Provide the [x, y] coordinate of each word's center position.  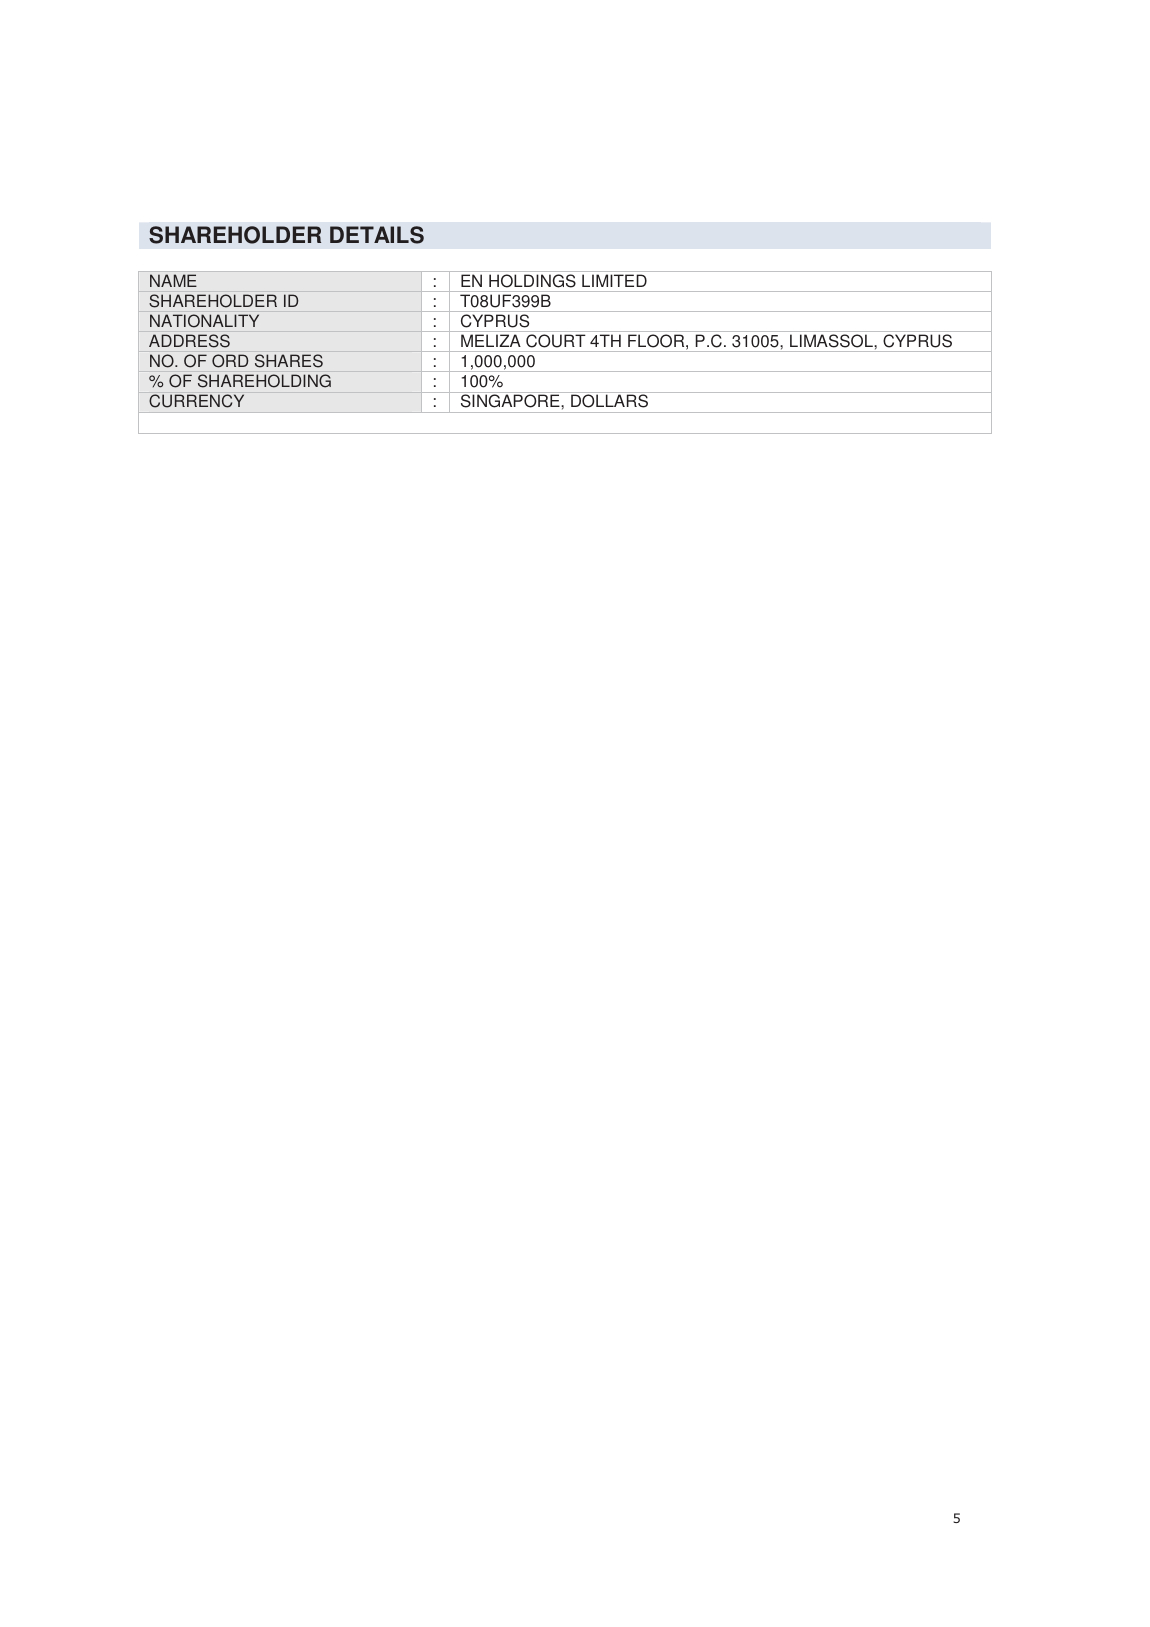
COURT [555, 340]
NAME [173, 281]
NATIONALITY [204, 320]
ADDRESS [189, 341]
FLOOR [657, 340]
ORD [230, 361]
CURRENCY [196, 401]
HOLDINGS [532, 280]
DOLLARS [609, 400]
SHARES [289, 361]
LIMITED [614, 281]
